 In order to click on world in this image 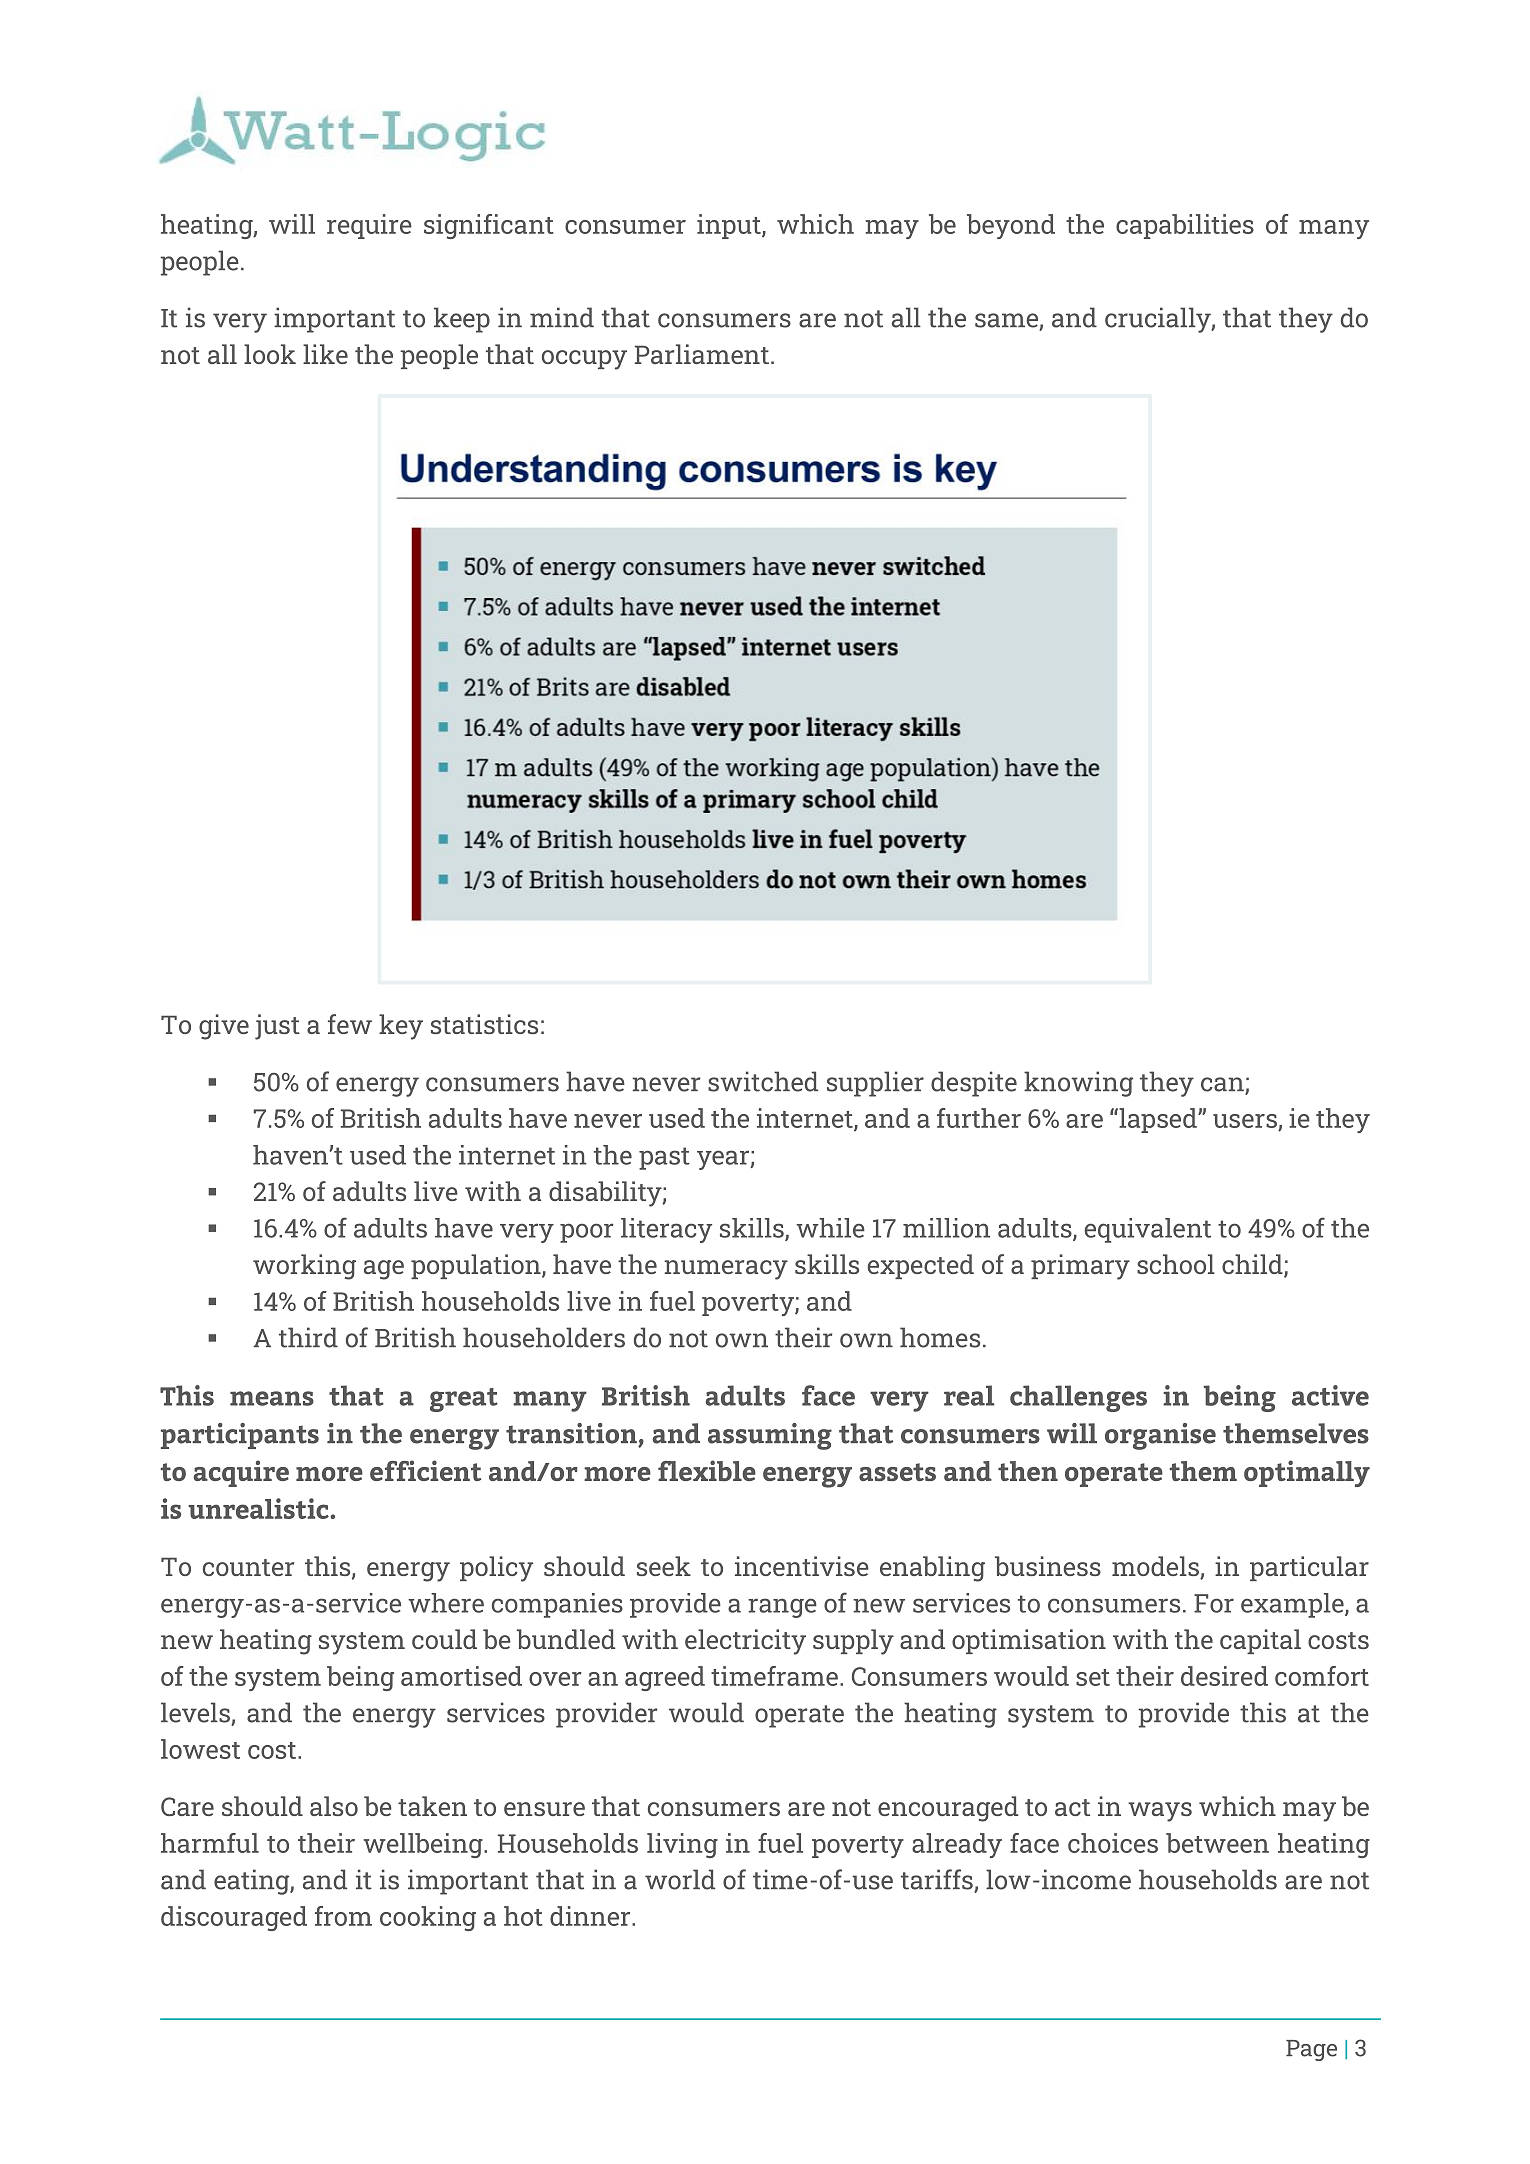, I will do `click(680, 1879)`.
